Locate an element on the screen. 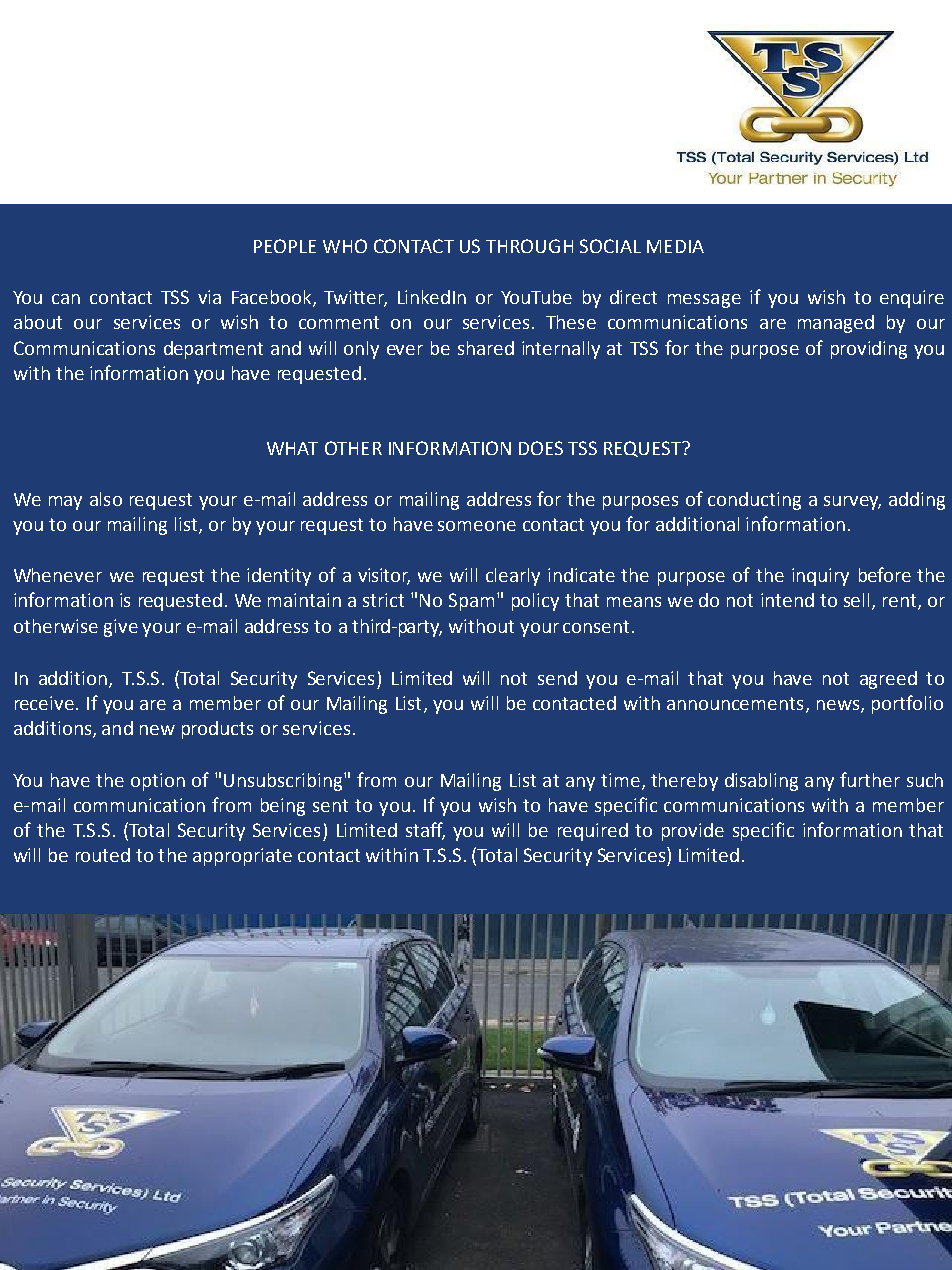 The width and height of the screenshot is (952, 1270). shared is located at coordinates (486, 348).
